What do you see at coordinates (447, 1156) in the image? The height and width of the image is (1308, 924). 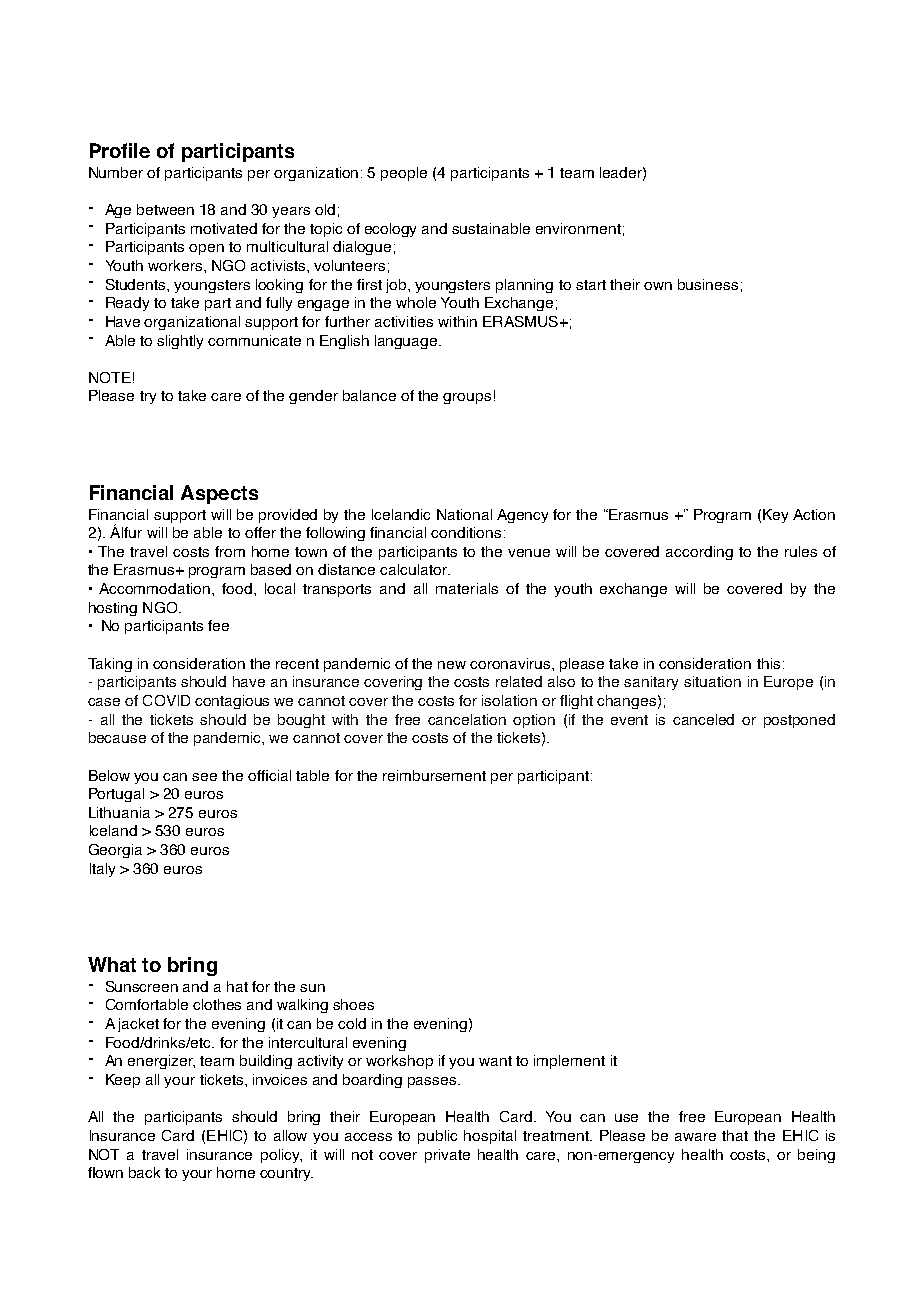 I see `private` at bounding box center [447, 1156].
